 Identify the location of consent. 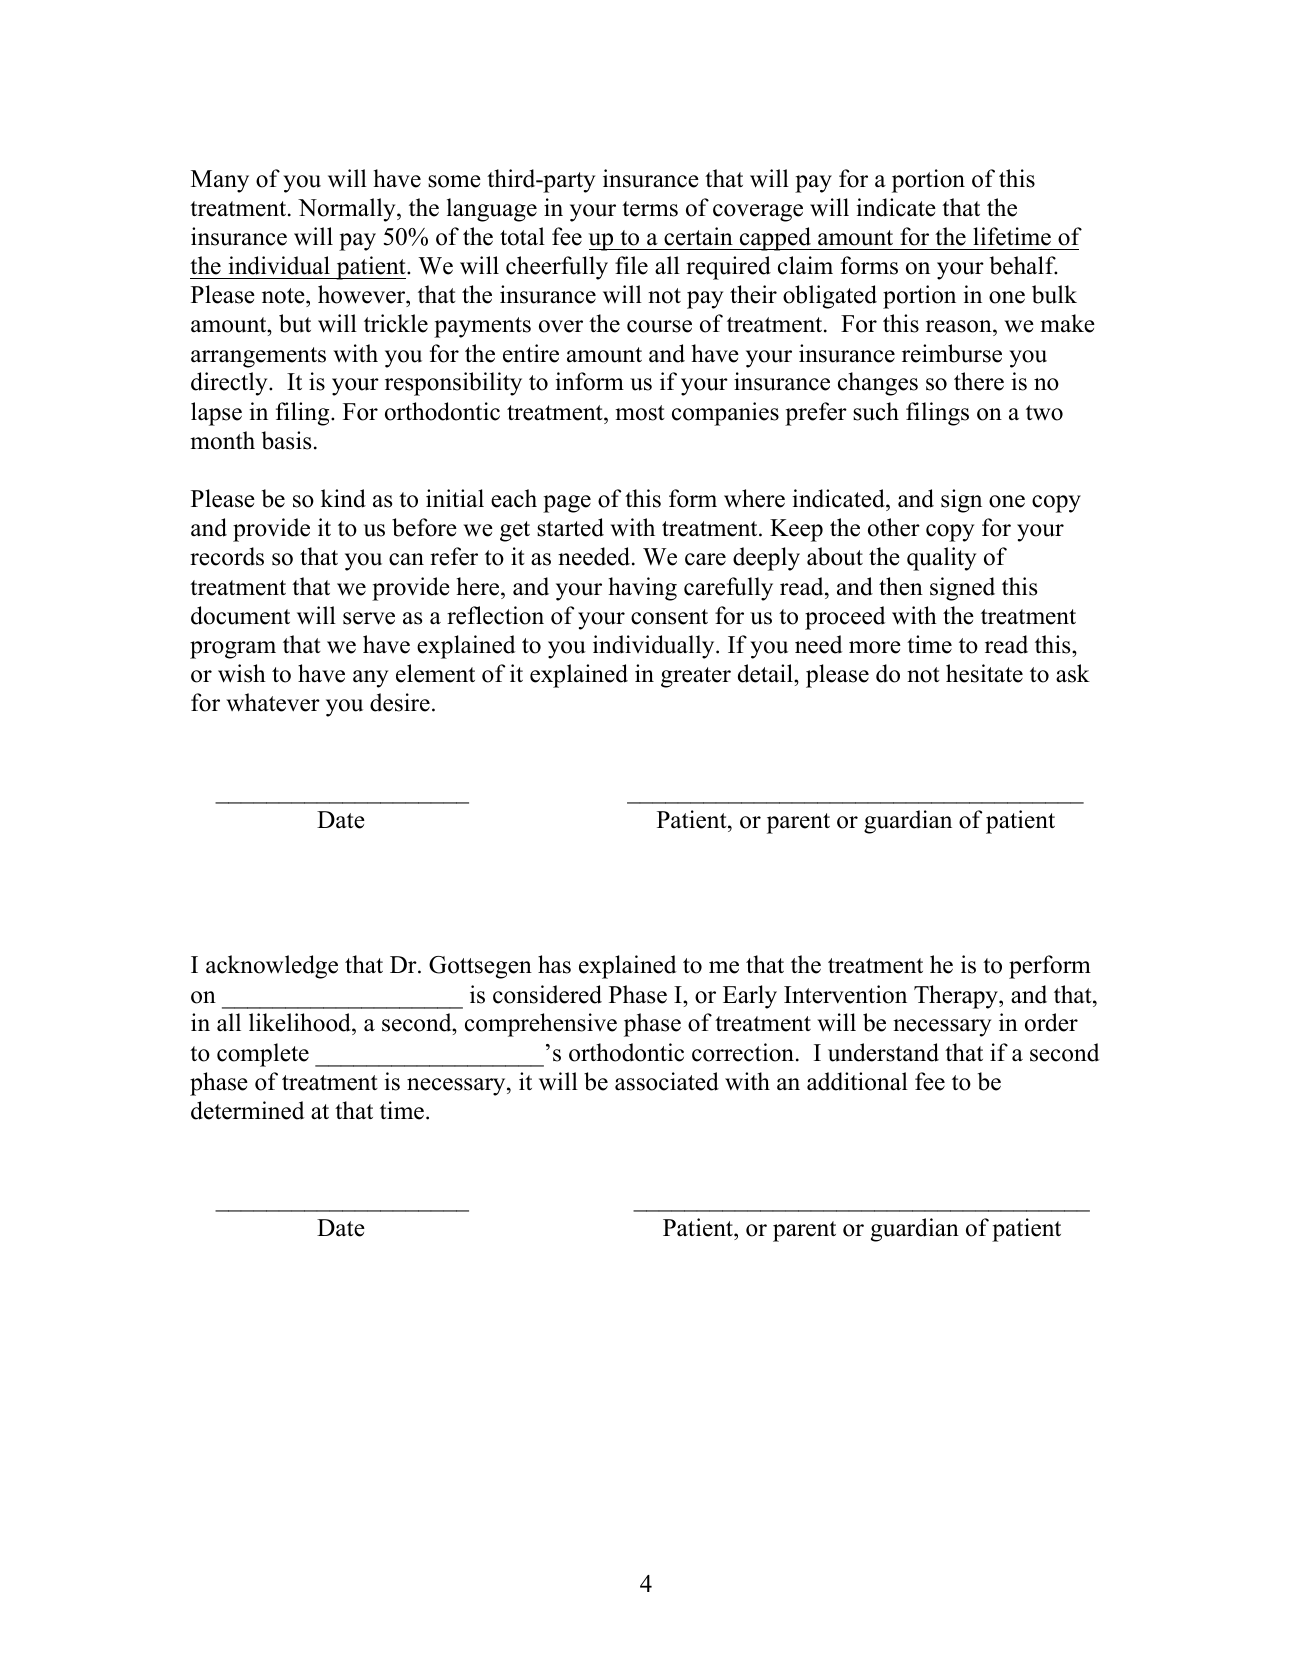
(669, 617).
